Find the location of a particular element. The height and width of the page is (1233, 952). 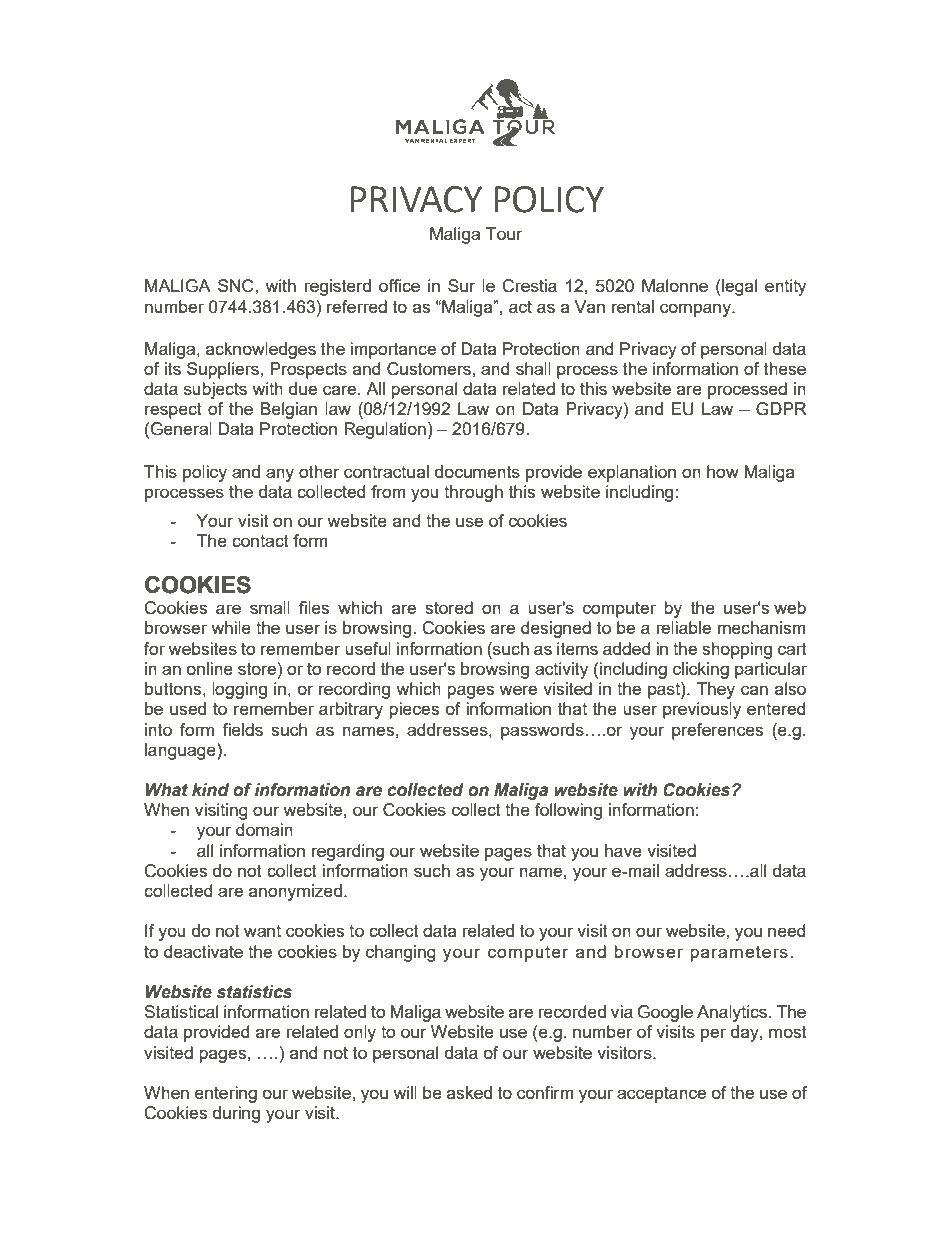

Sur is located at coordinates (461, 285).
